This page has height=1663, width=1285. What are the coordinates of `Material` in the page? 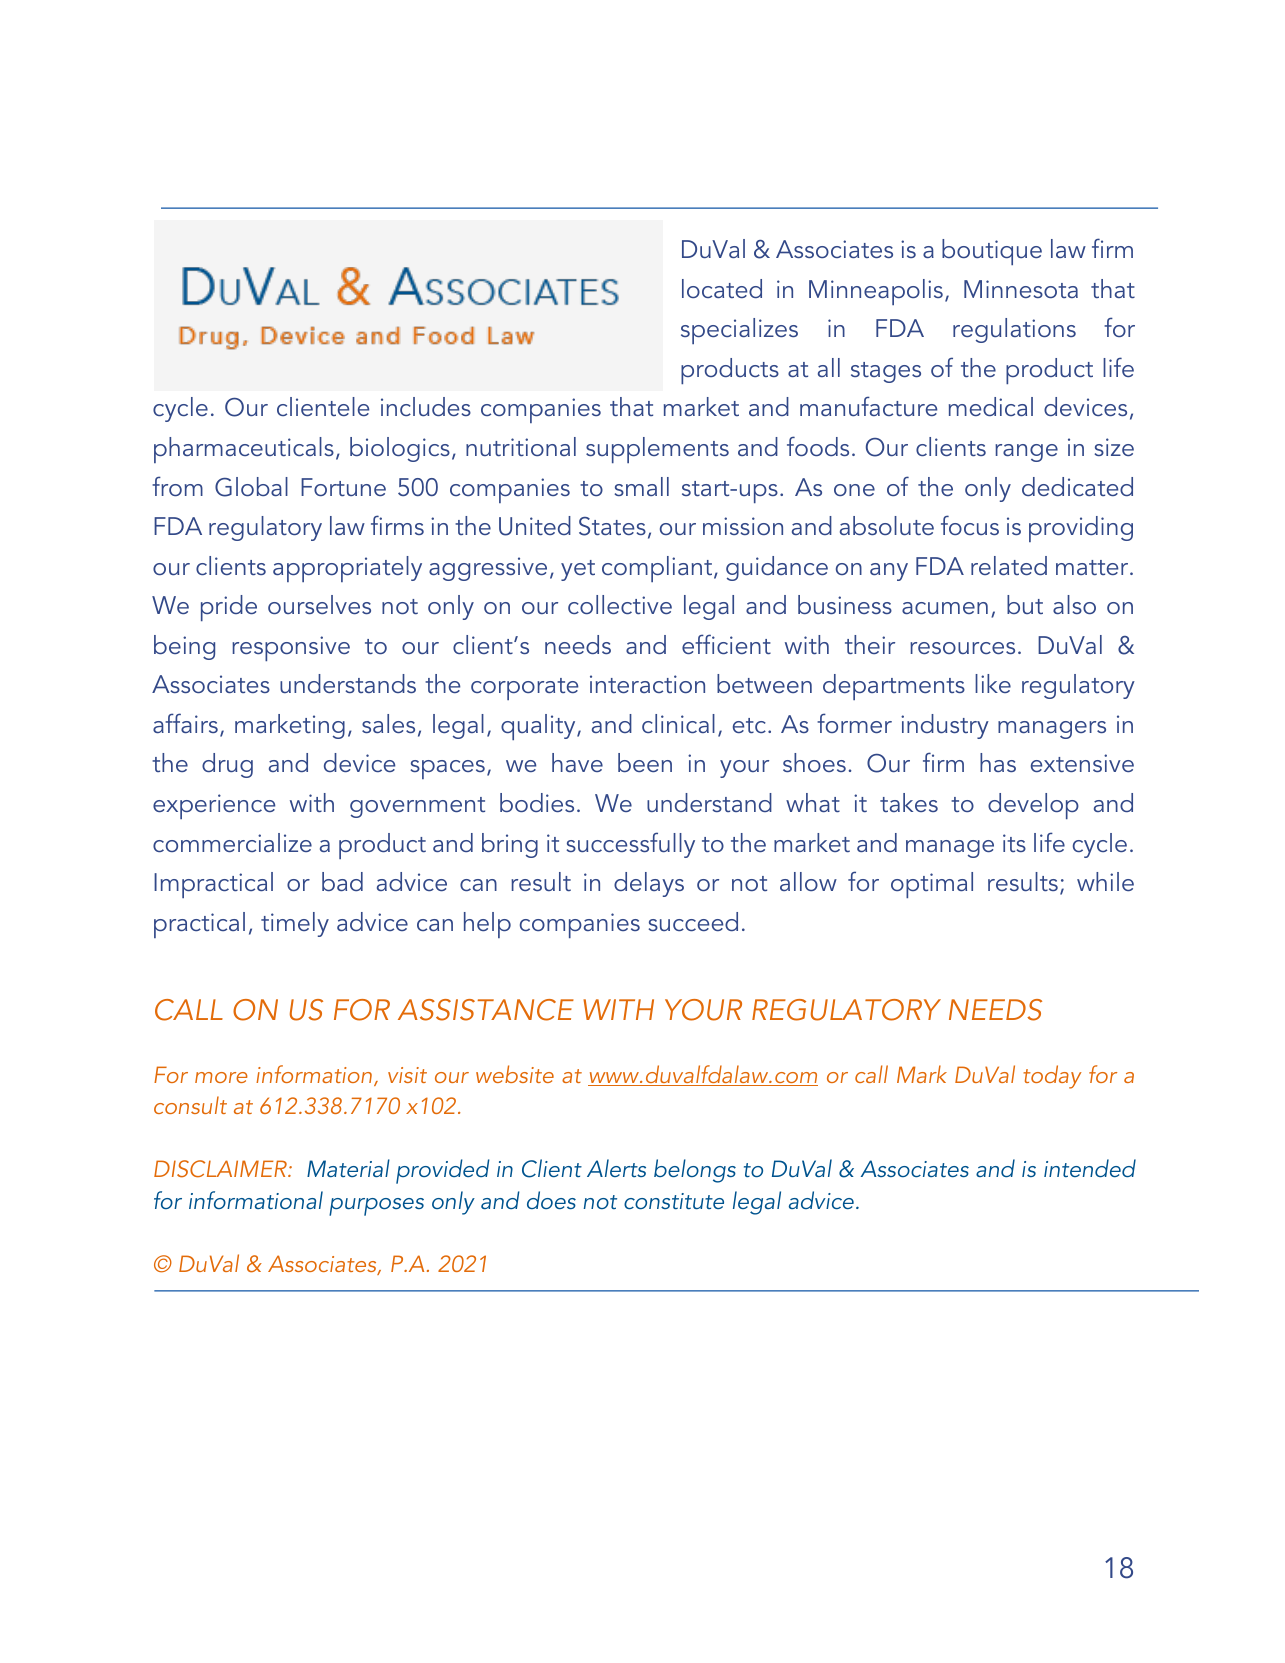 It's located at (348, 1168).
